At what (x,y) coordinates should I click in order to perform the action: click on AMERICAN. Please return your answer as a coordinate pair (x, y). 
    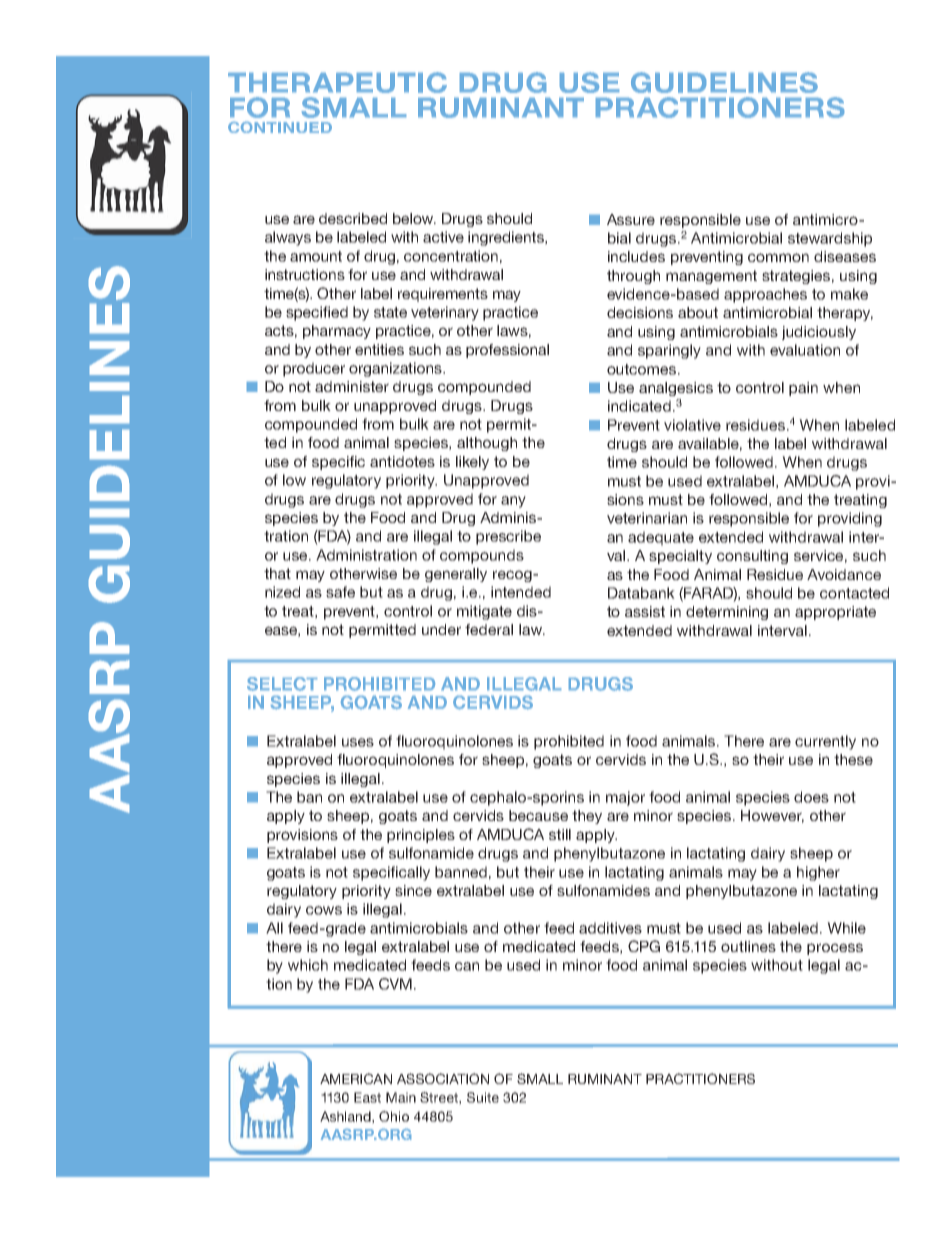
    Looking at the image, I should click on (356, 1078).
